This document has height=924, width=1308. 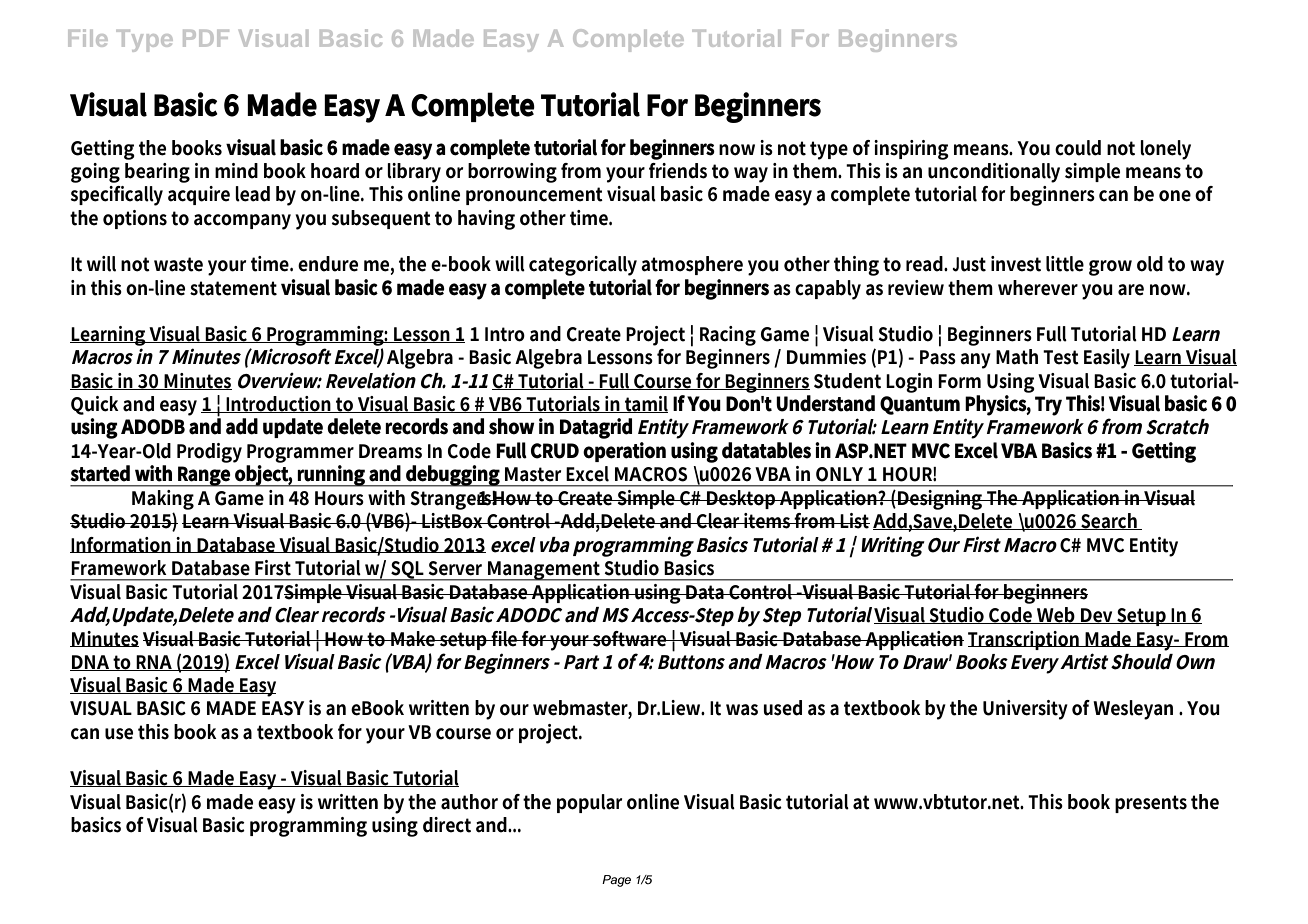 I want to click on friends, so click(x=678, y=171).
